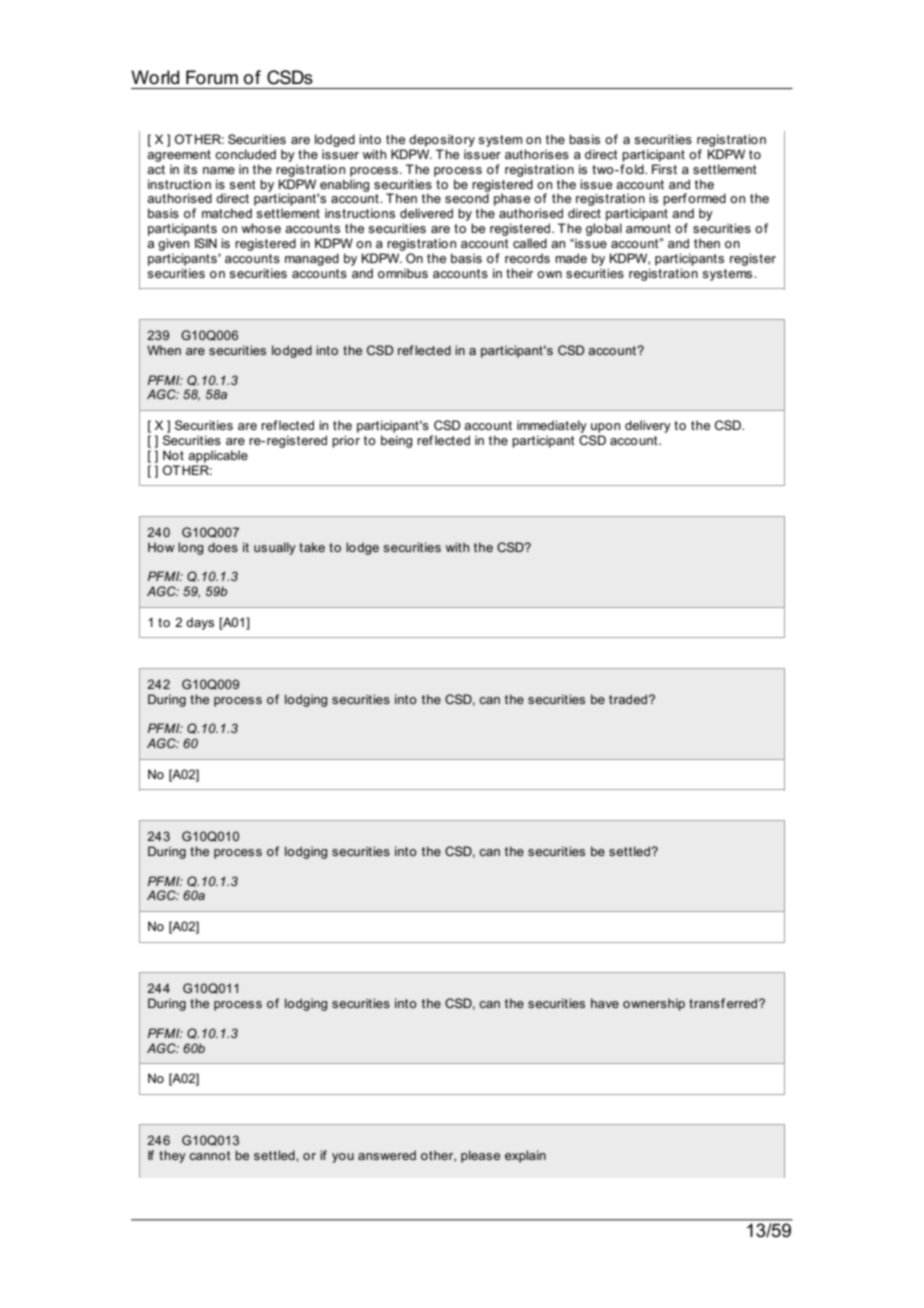 This screenshot has width=924, height=1308. Describe the element at coordinates (200, 623) in the screenshot. I see `days` at that location.
